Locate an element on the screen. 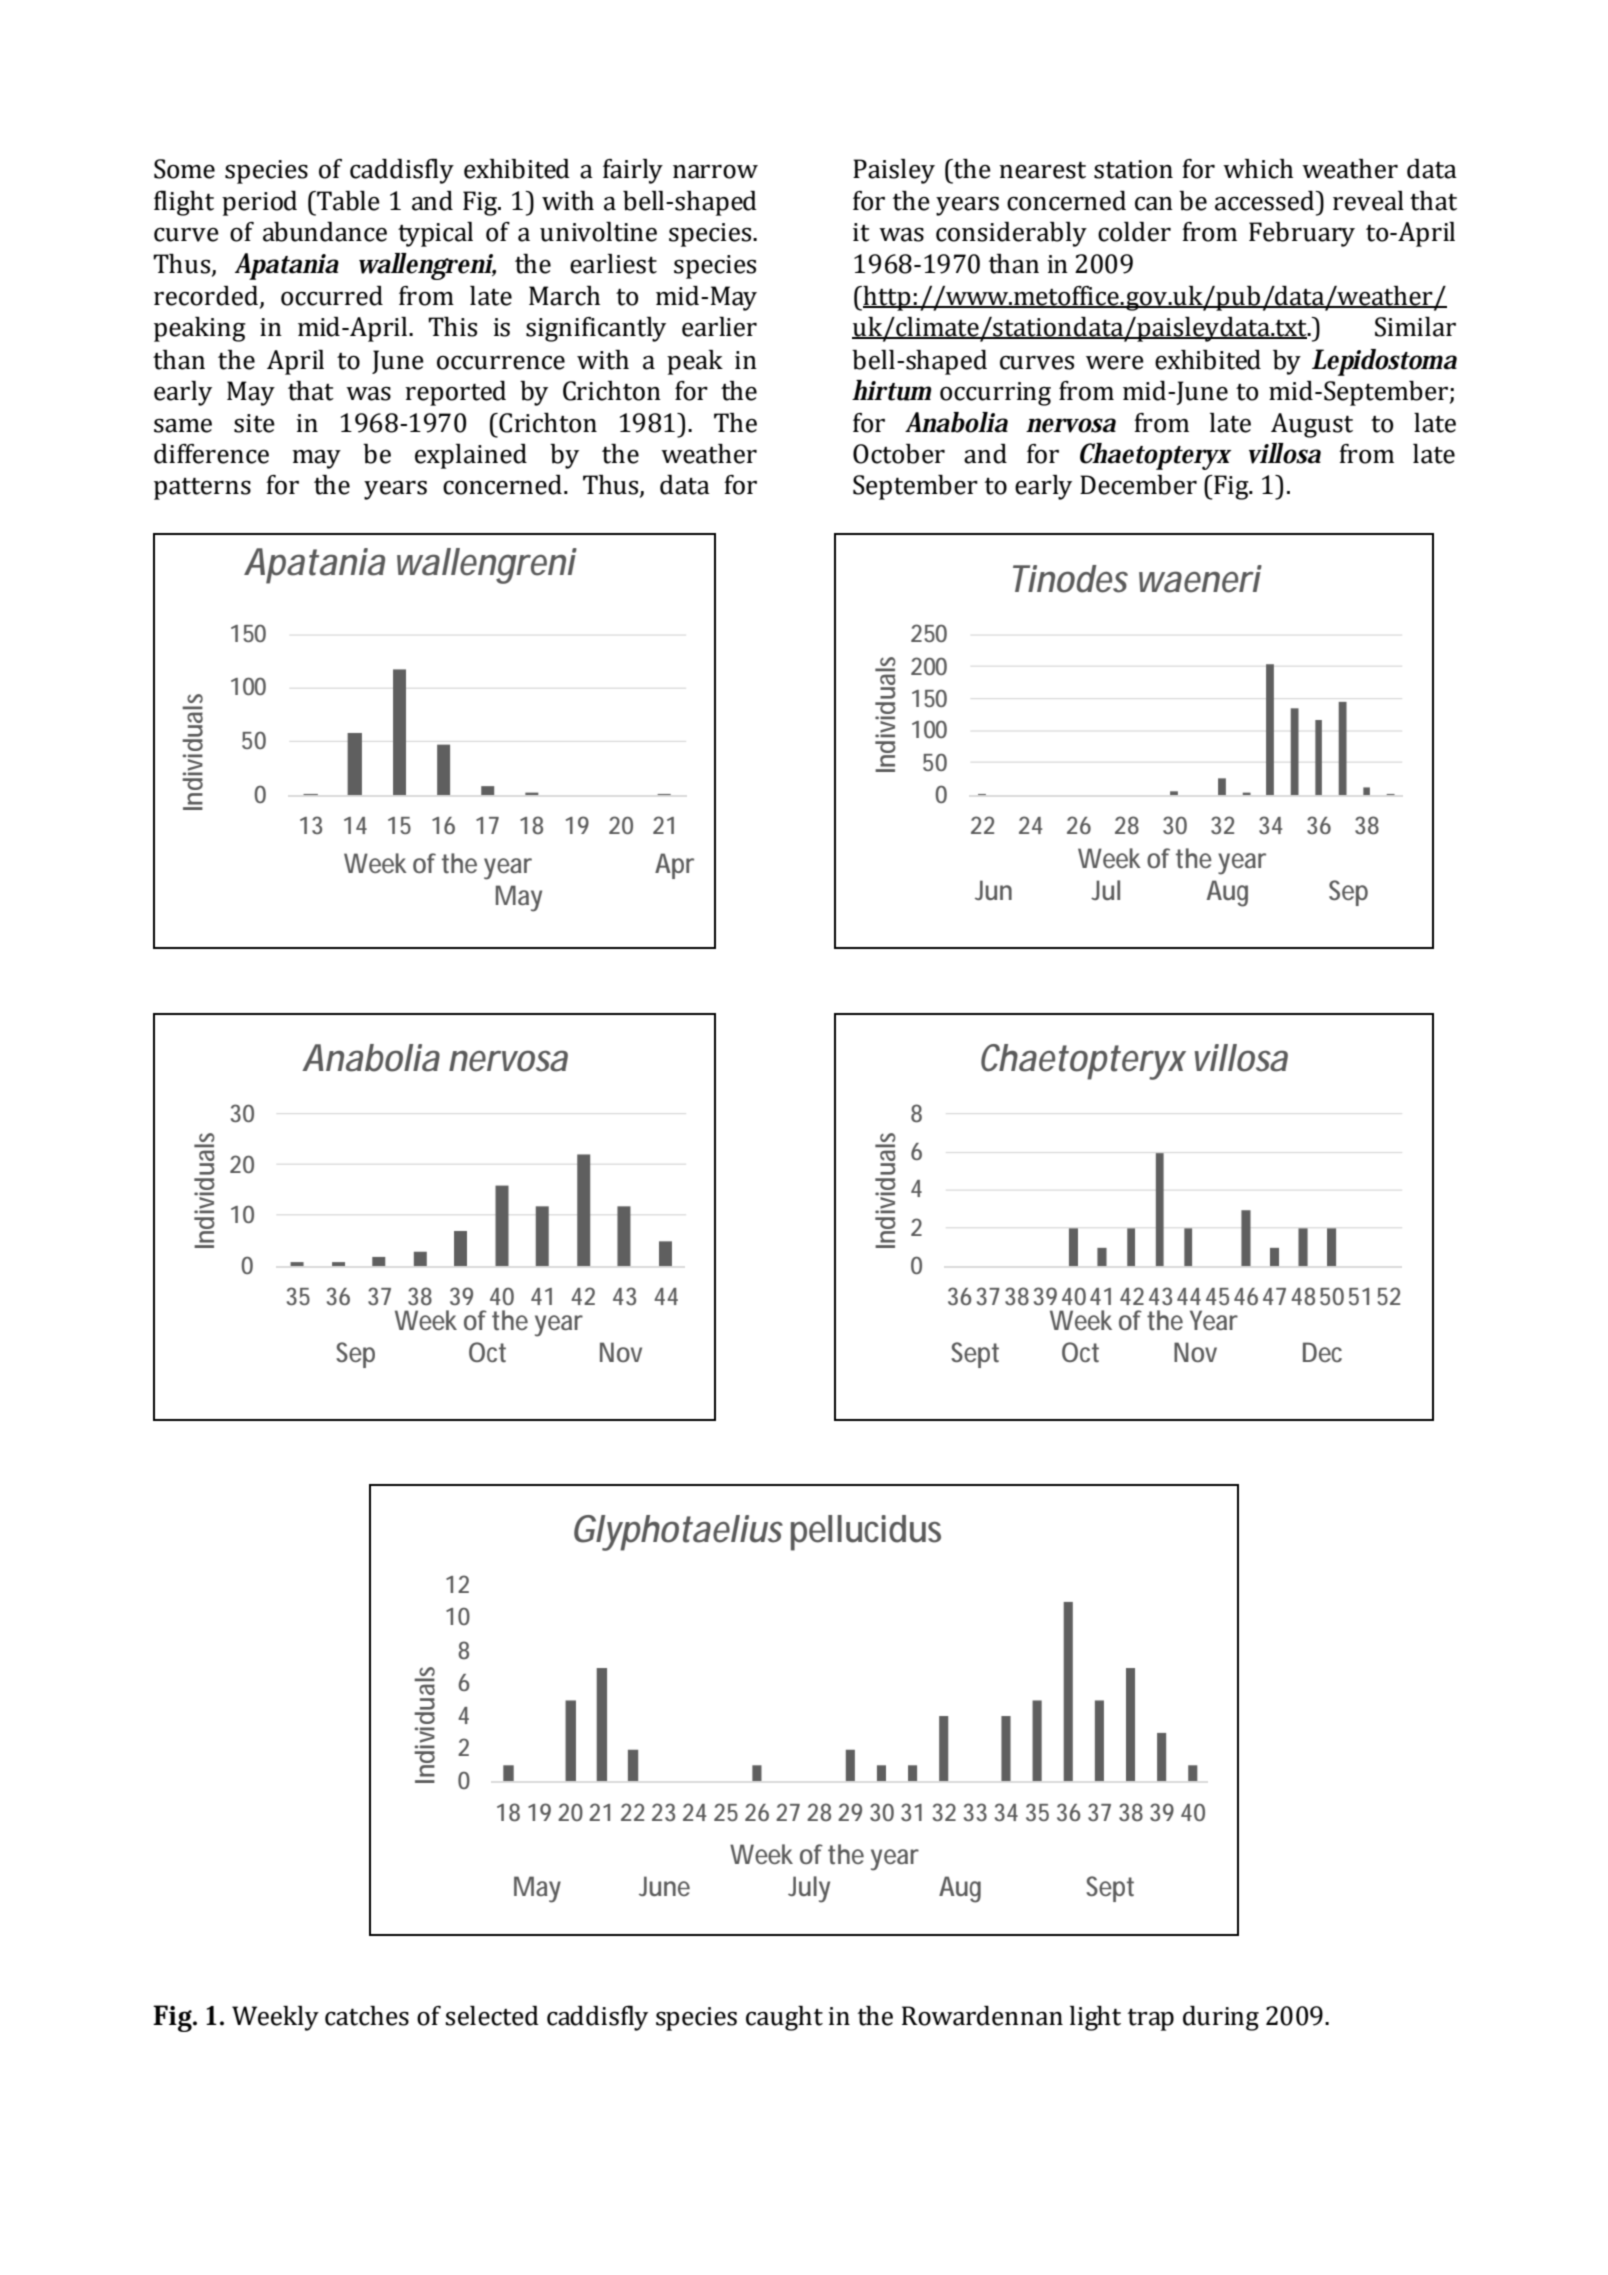 The height and width of the screenshot is (2275, 1608). accessed is located at coordinates (1265, 201).
